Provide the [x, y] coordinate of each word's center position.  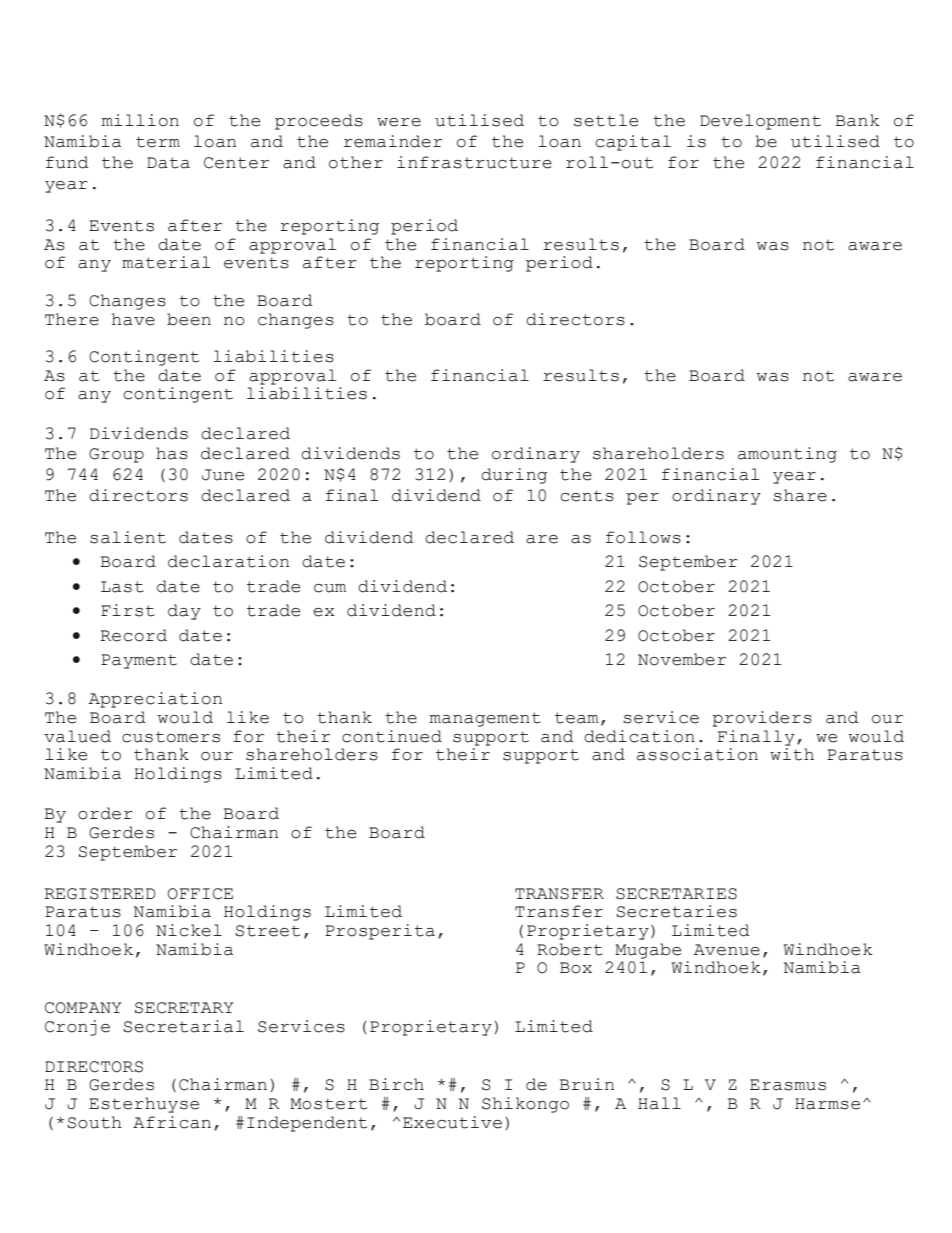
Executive [452, 1122]
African [172, 1122]
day [184, 612]
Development [760, 122]
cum [330, 588]
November [682, 659]
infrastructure [474, 162]
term [158, 142]
